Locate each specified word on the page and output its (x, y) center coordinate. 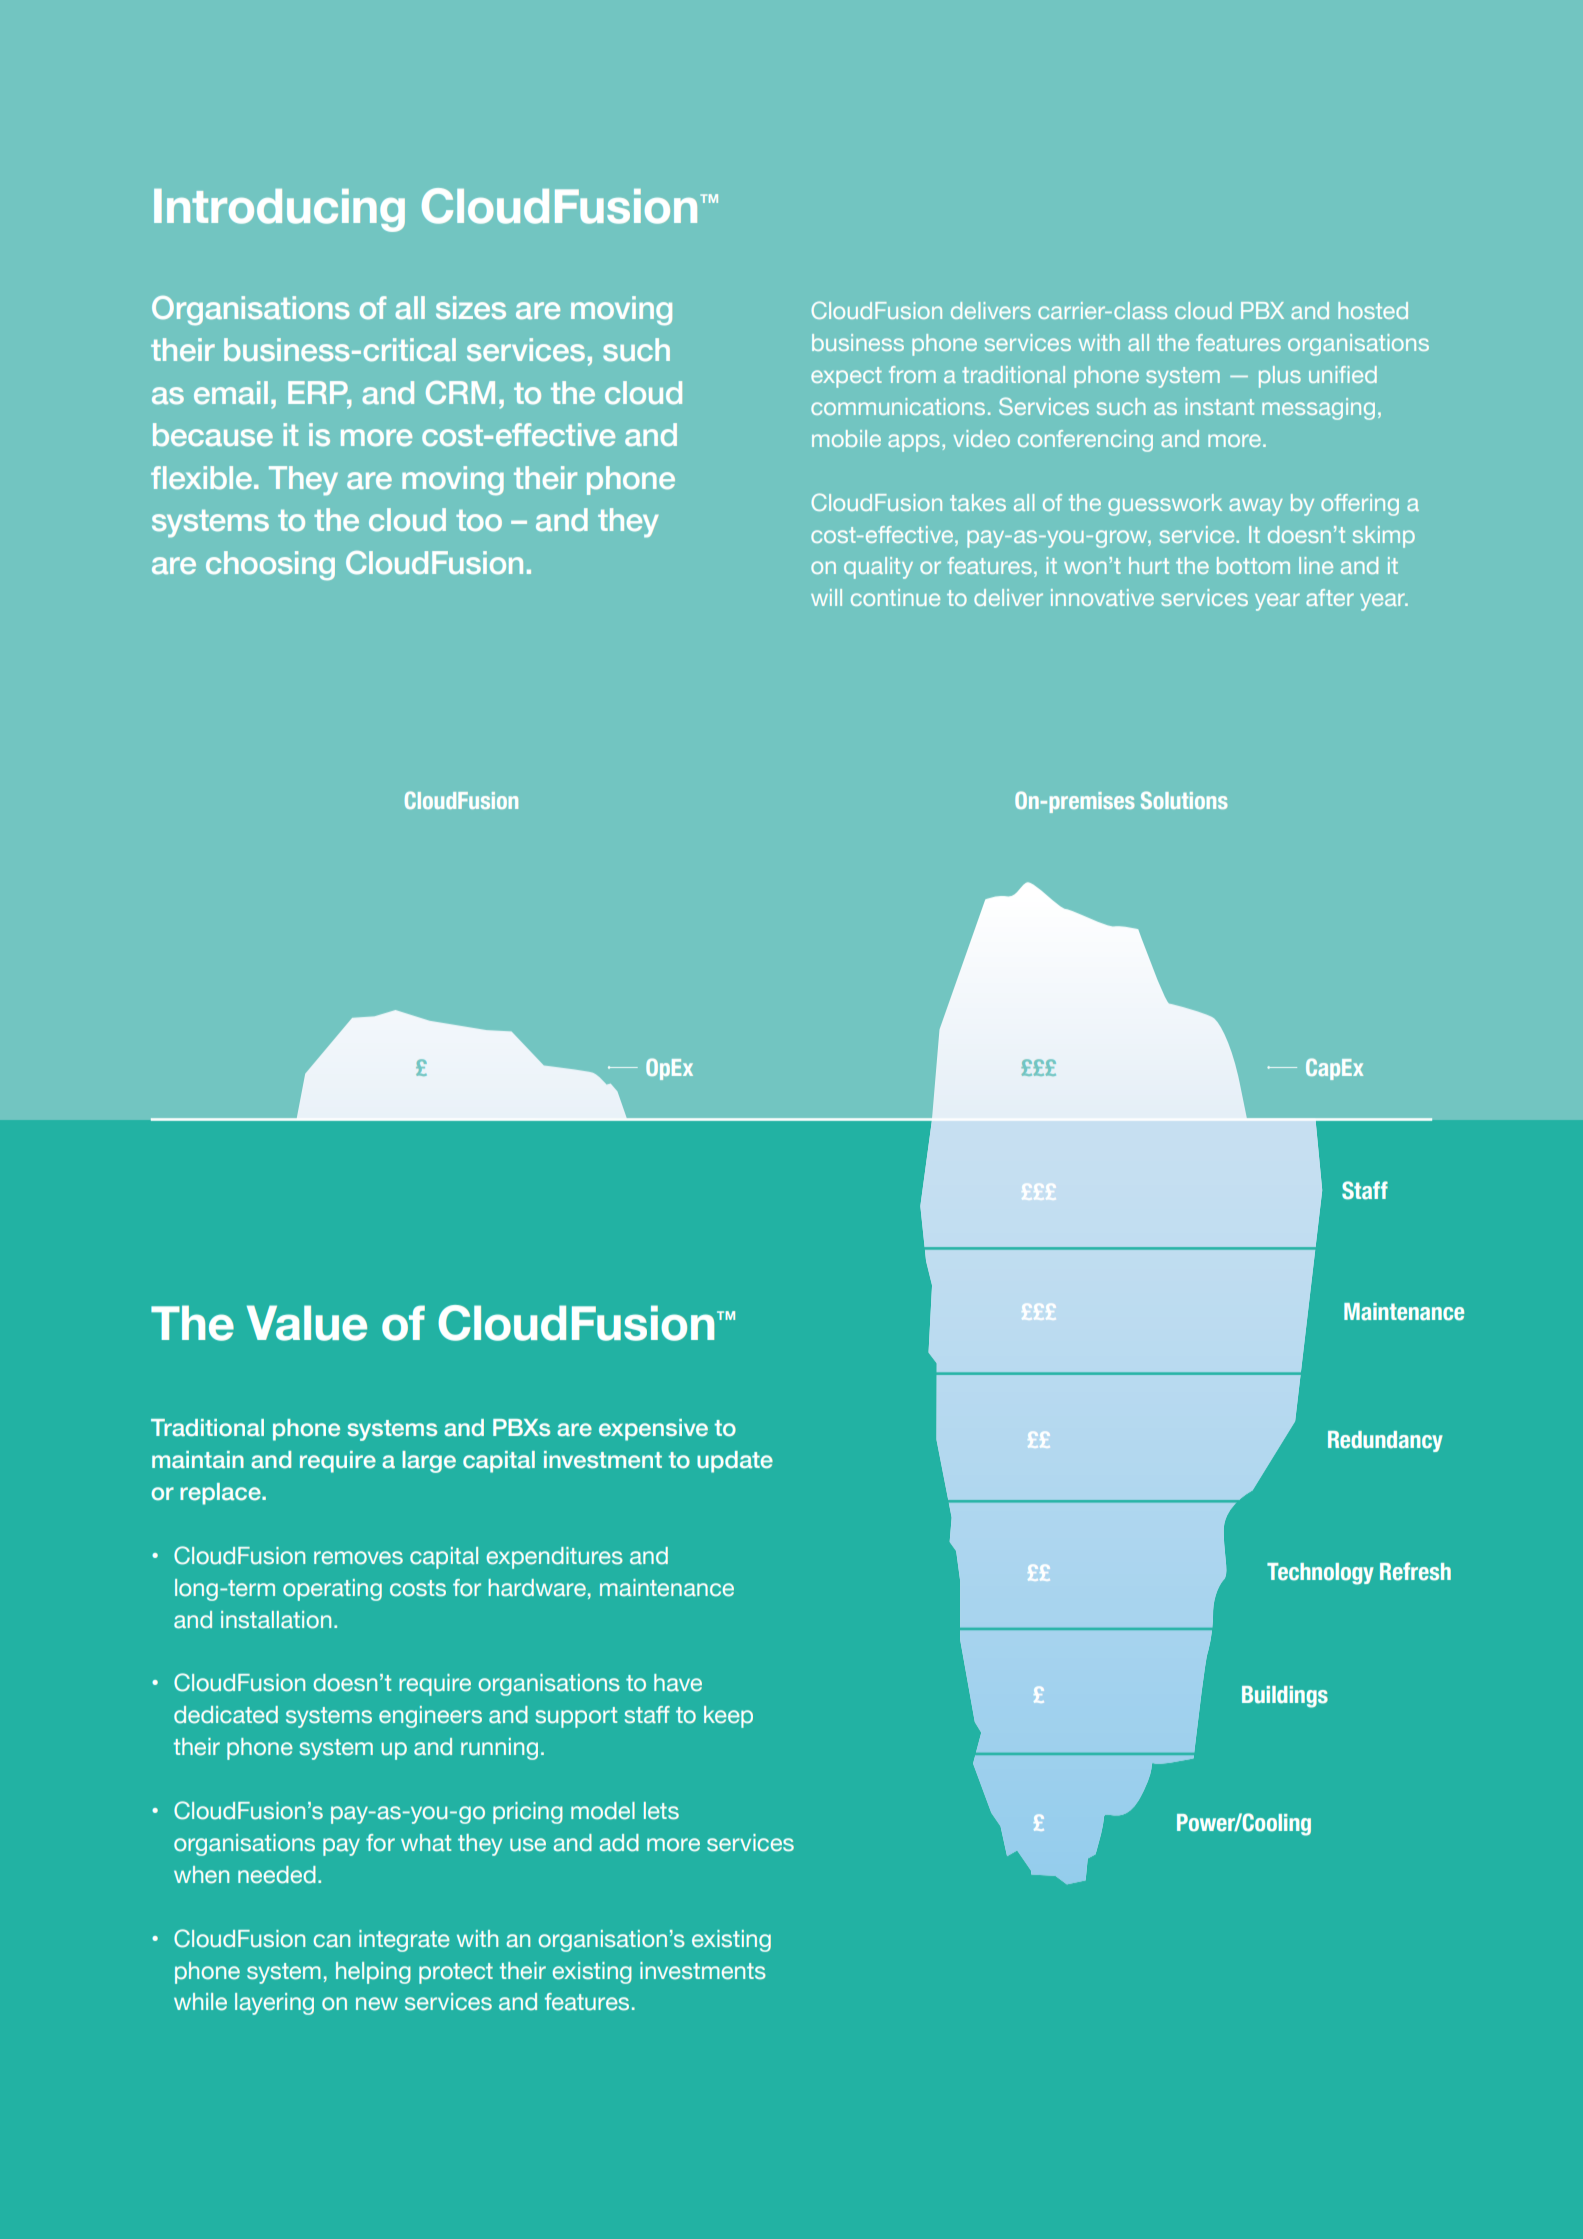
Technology (1320, 1574)
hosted (1373, 310)
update (735, 1462)
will (826, 597)
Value (307, 1323)
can (332, 1941)
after (1330, 597)
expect (846, 377)
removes (358, 1558)
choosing (270, 565)
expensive (653, 1430)
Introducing (279, 210)
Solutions (1184, 800)
